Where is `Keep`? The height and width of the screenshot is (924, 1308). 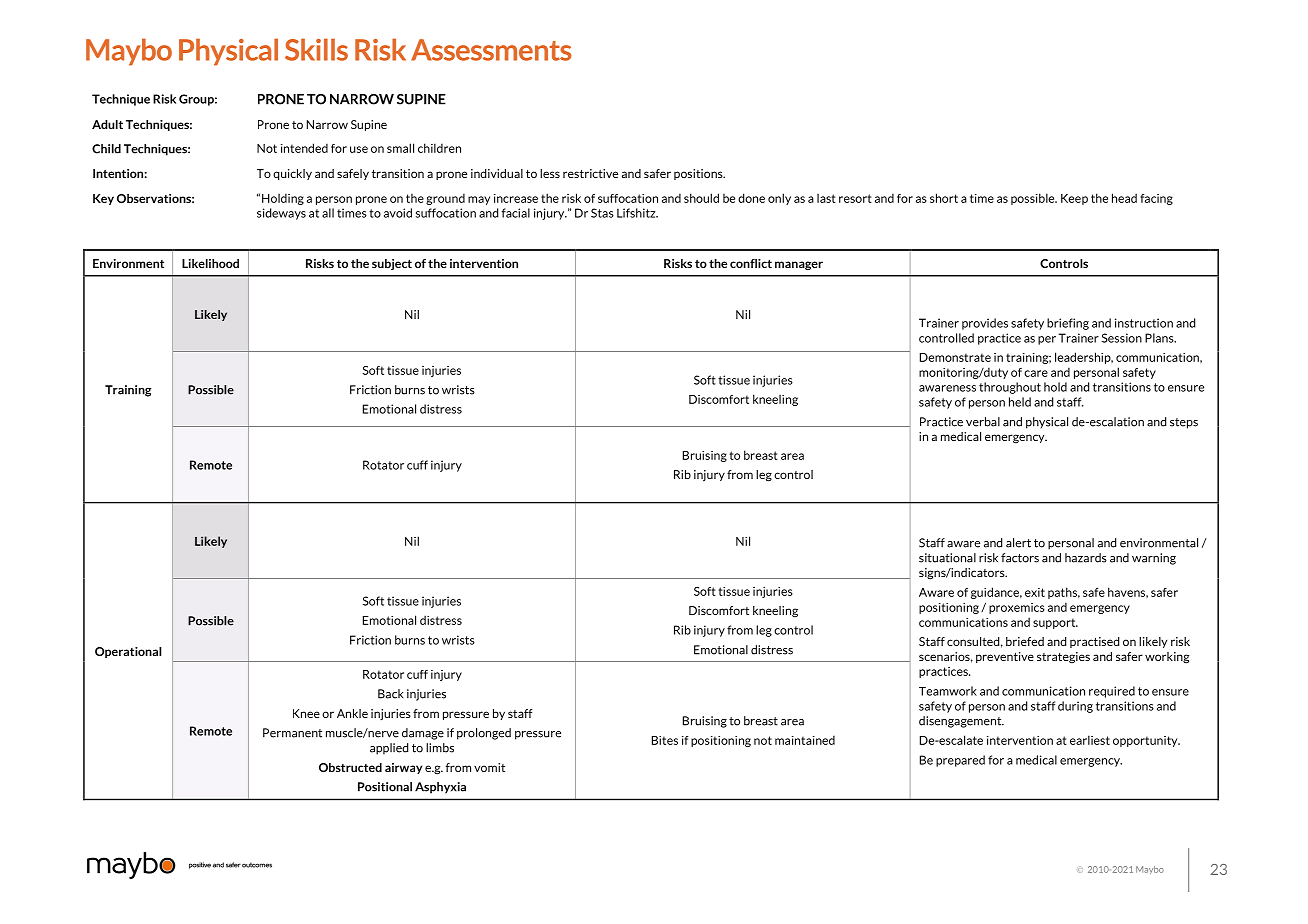 Keep is located at coordinates (1074, 199).
